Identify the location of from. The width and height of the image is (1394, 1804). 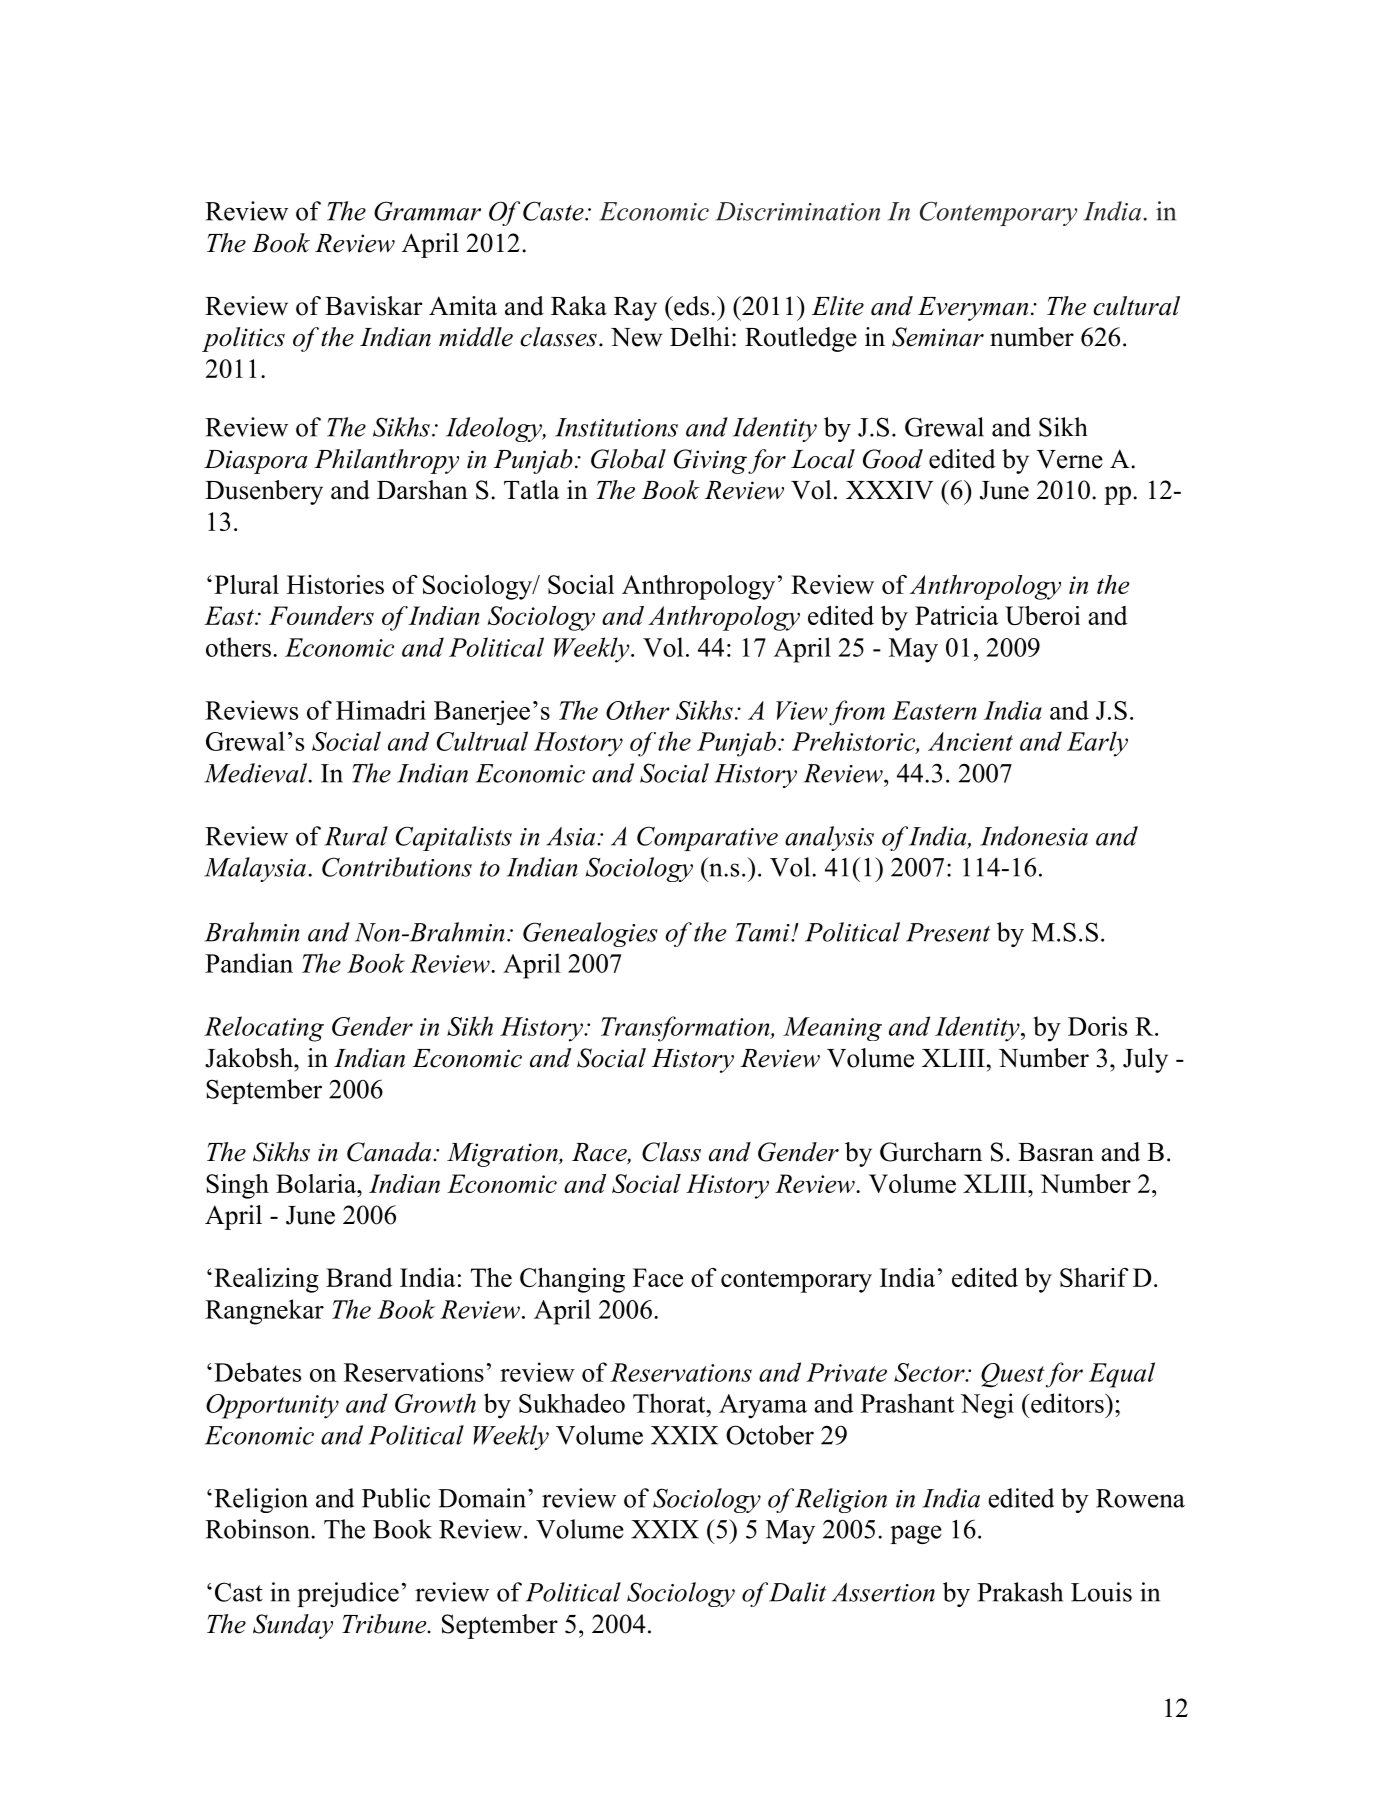
(857, 713).
